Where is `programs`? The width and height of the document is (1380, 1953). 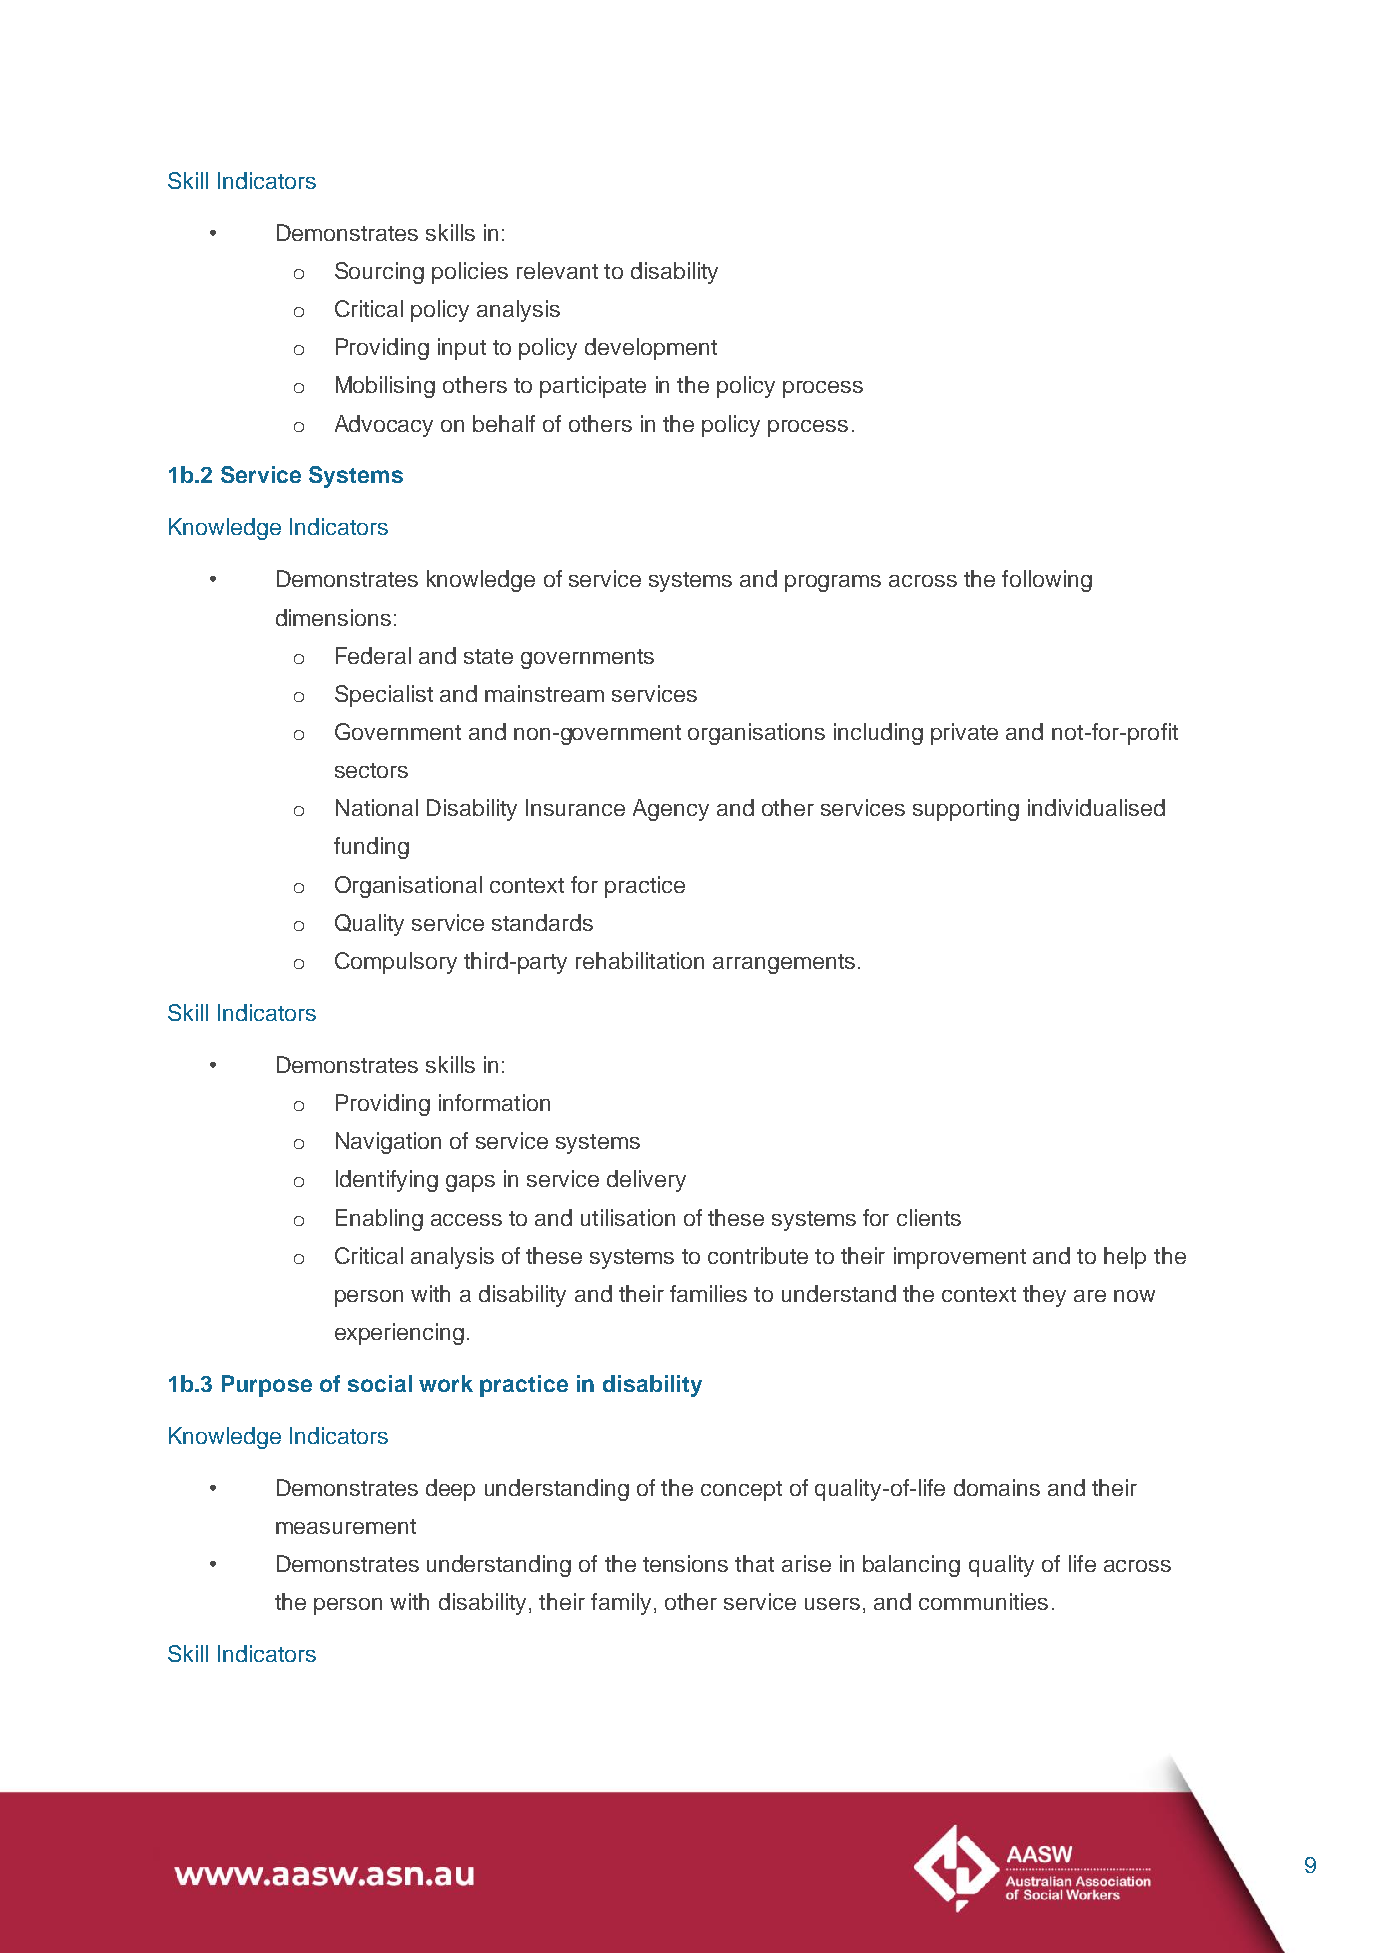 programs is located at coordinates (833, 583).
